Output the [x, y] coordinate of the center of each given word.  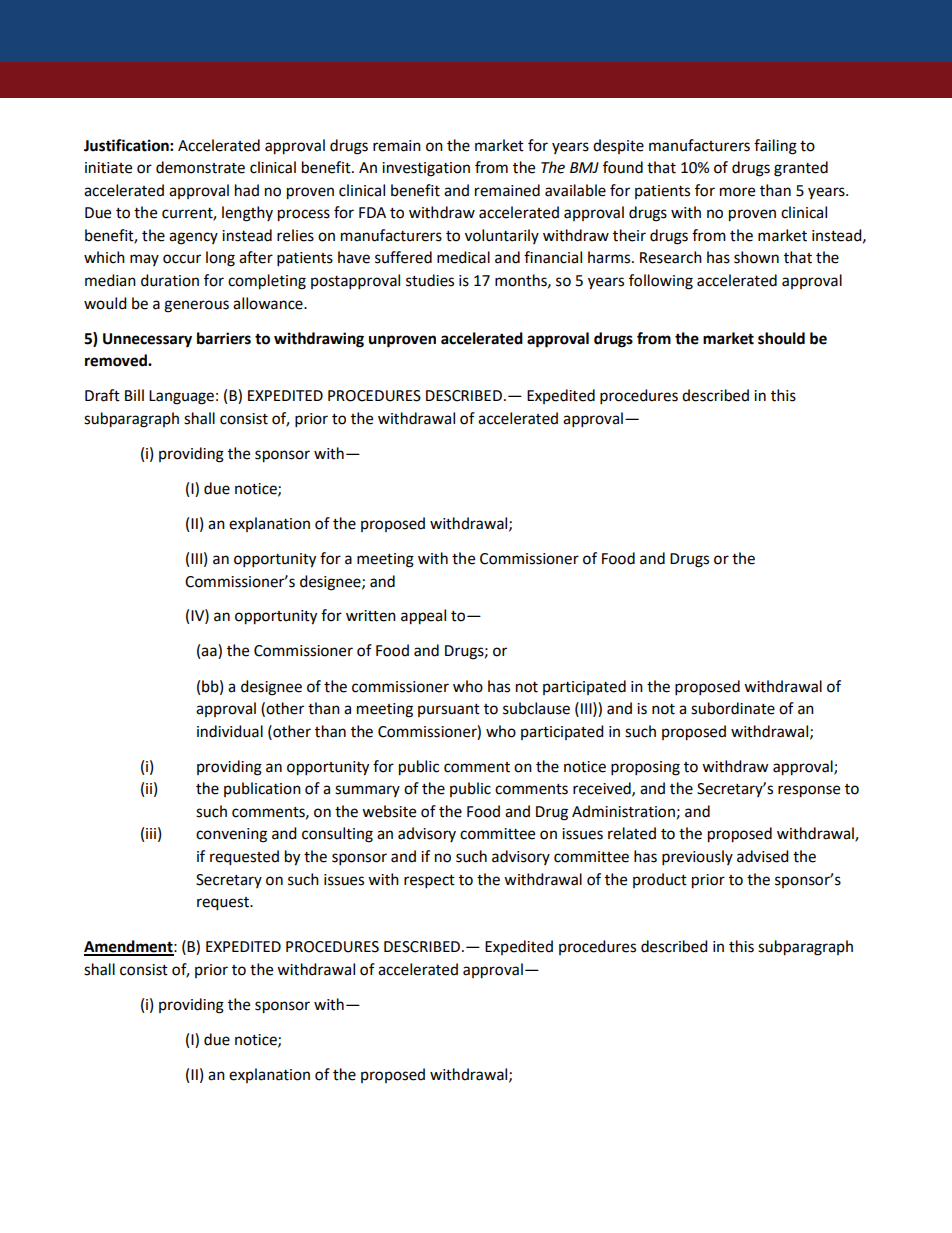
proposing [645, 768]
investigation [426, 169]
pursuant [449, 710]
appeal [423, 617]
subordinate [733, 708]
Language [181, 397]
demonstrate [200, 167]
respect [429, 882]
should [781, 338]
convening [231, 835]
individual [230, 731]
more [737, 192]
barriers [224, 338]
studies [430, 280]
